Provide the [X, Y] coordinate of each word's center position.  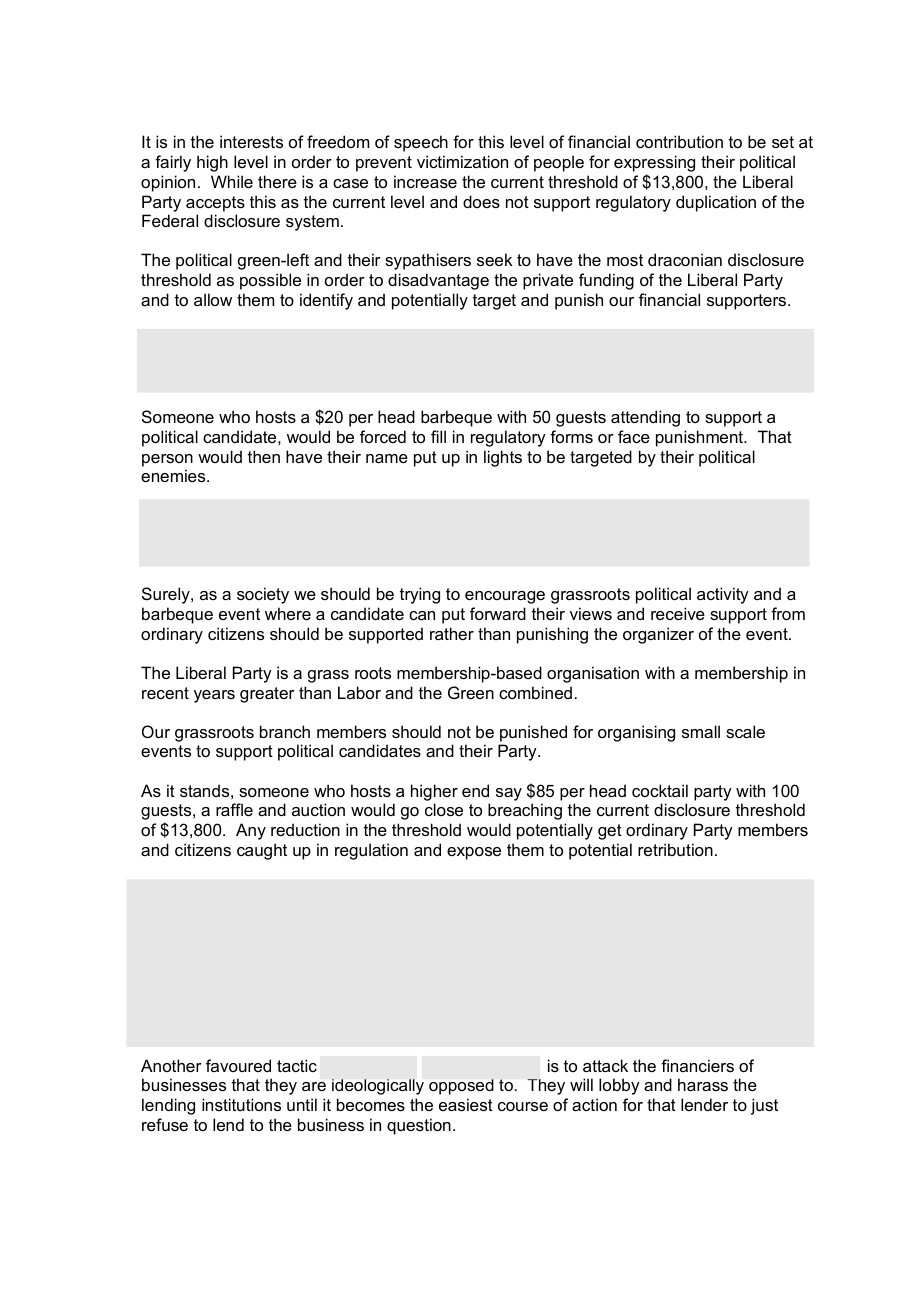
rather [452, 633]
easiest [466, 1104]
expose [474, 853]
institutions [241, 1104]
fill [438, 436]
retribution [675, 849]
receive [678, 613]
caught [262, 851]
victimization [462, 161]
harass [703, 1084]
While [232, 181]
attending [645, 418]
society [263, 595]
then [264, 456]
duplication [716, 203]
